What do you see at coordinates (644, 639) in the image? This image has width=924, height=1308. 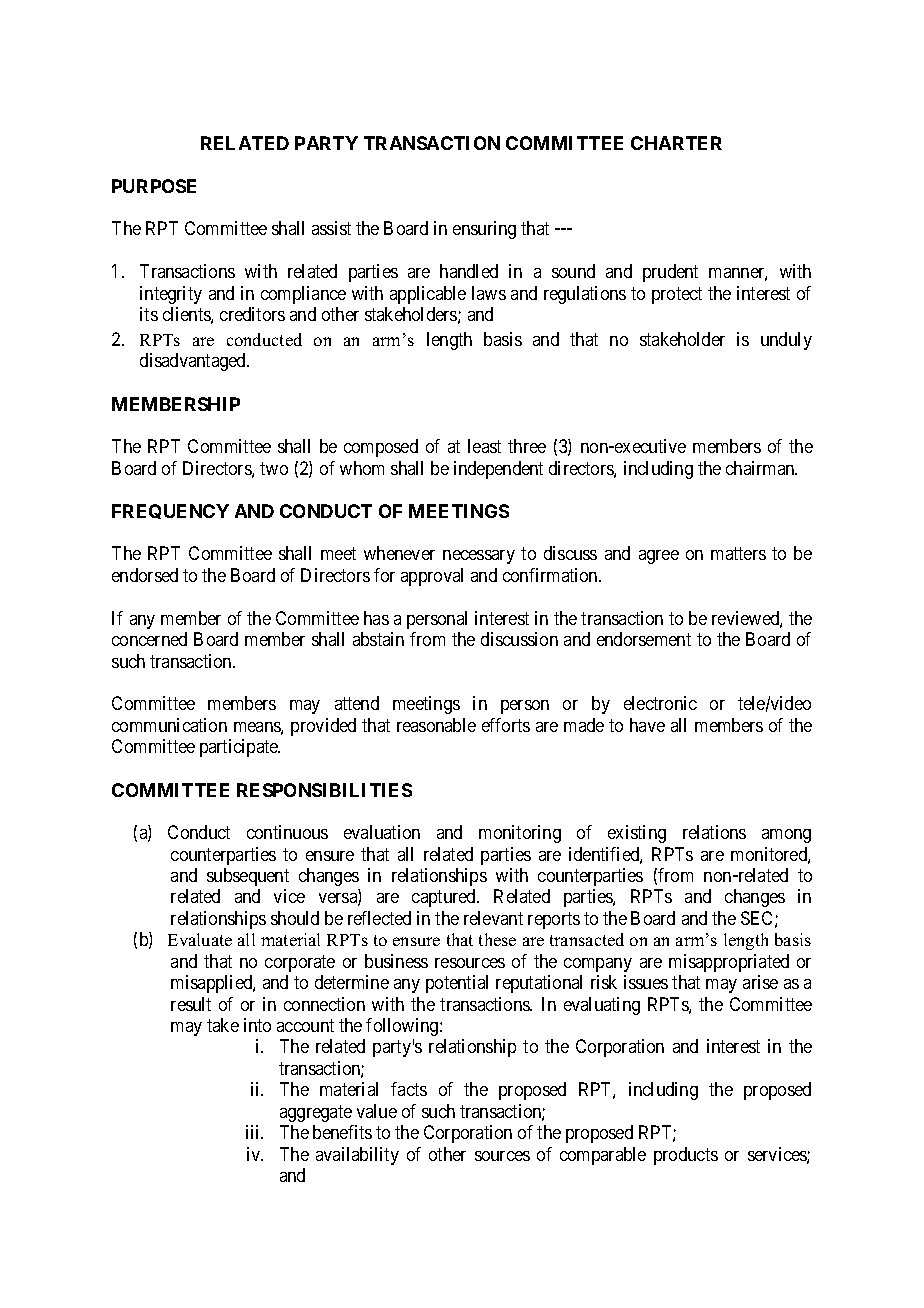 I see `endorsement` at bounding box center [644, 639].
